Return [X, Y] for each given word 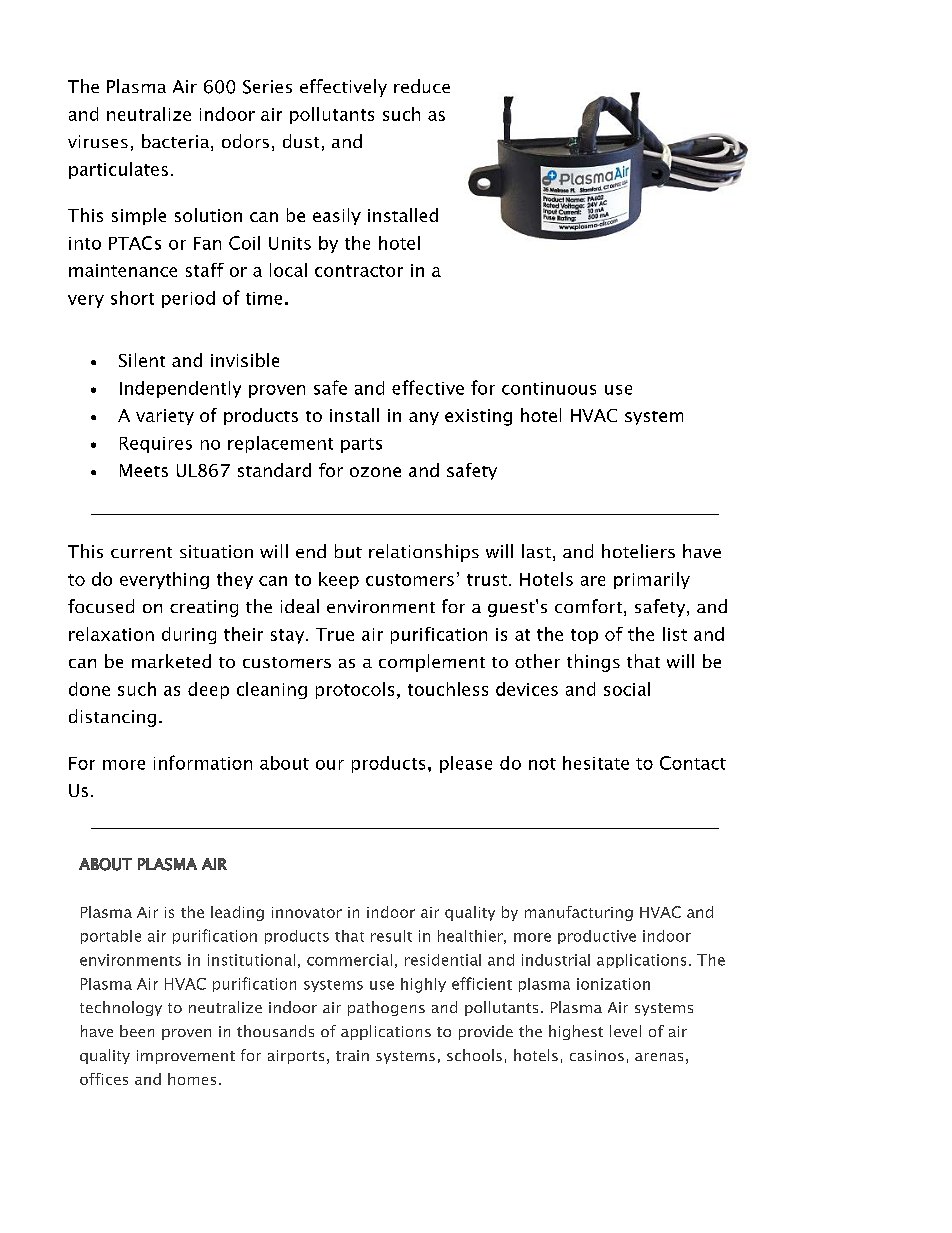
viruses [98, 141]
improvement [186, 1057]
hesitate [596, 763]
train [352, 1055]
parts [361, 445]
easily [337, 216]
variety [165, 417]
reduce [422, 86]
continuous [549, 388]
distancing [112, 718]
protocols [355, 690]
